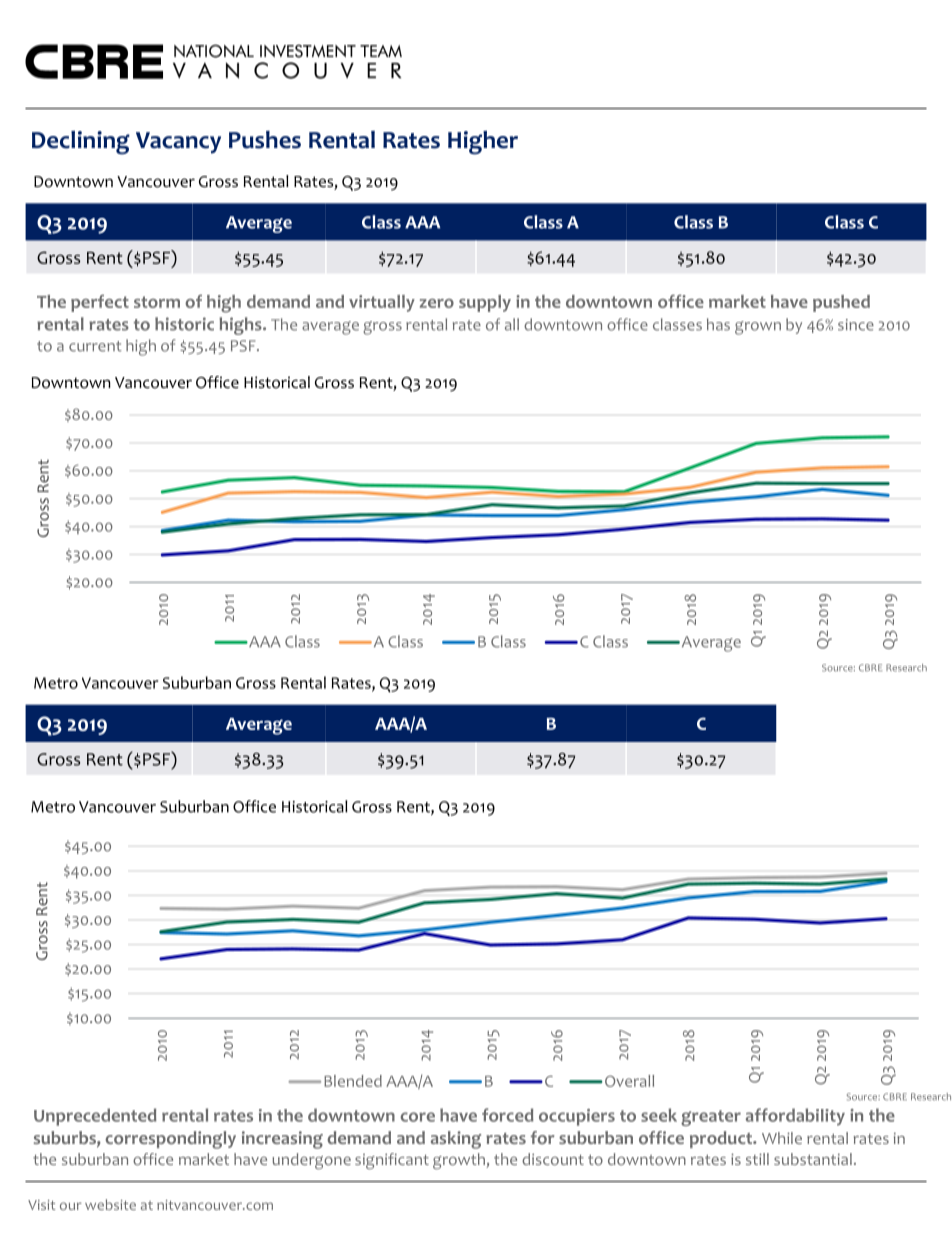  Describe the element at coordinates (841, 303) in the image. I see `pushed` at that location.
